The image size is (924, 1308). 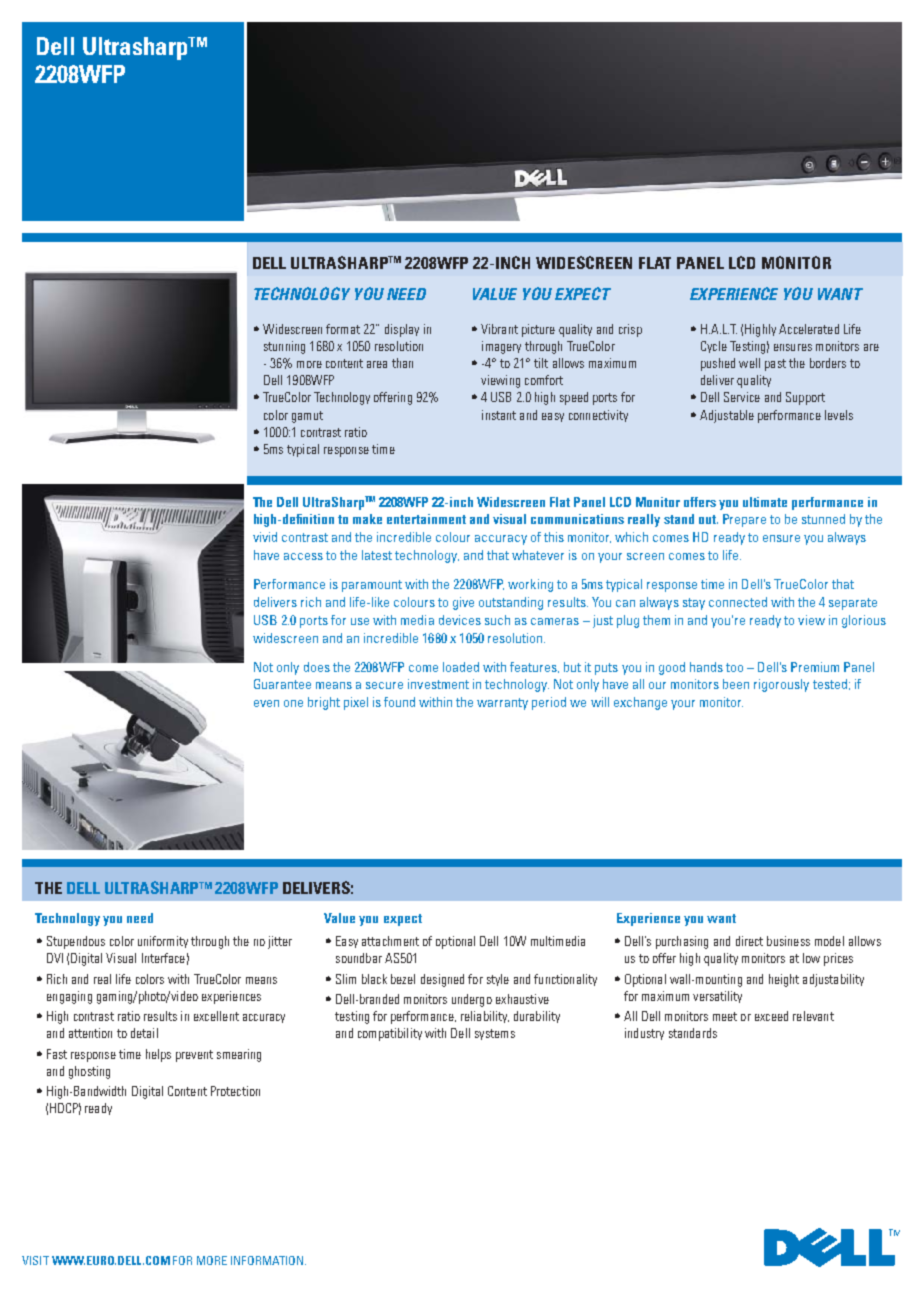 What do you see at coordinates (293, 703) in the image?
I see `one` at bounding box center [293, 703].
